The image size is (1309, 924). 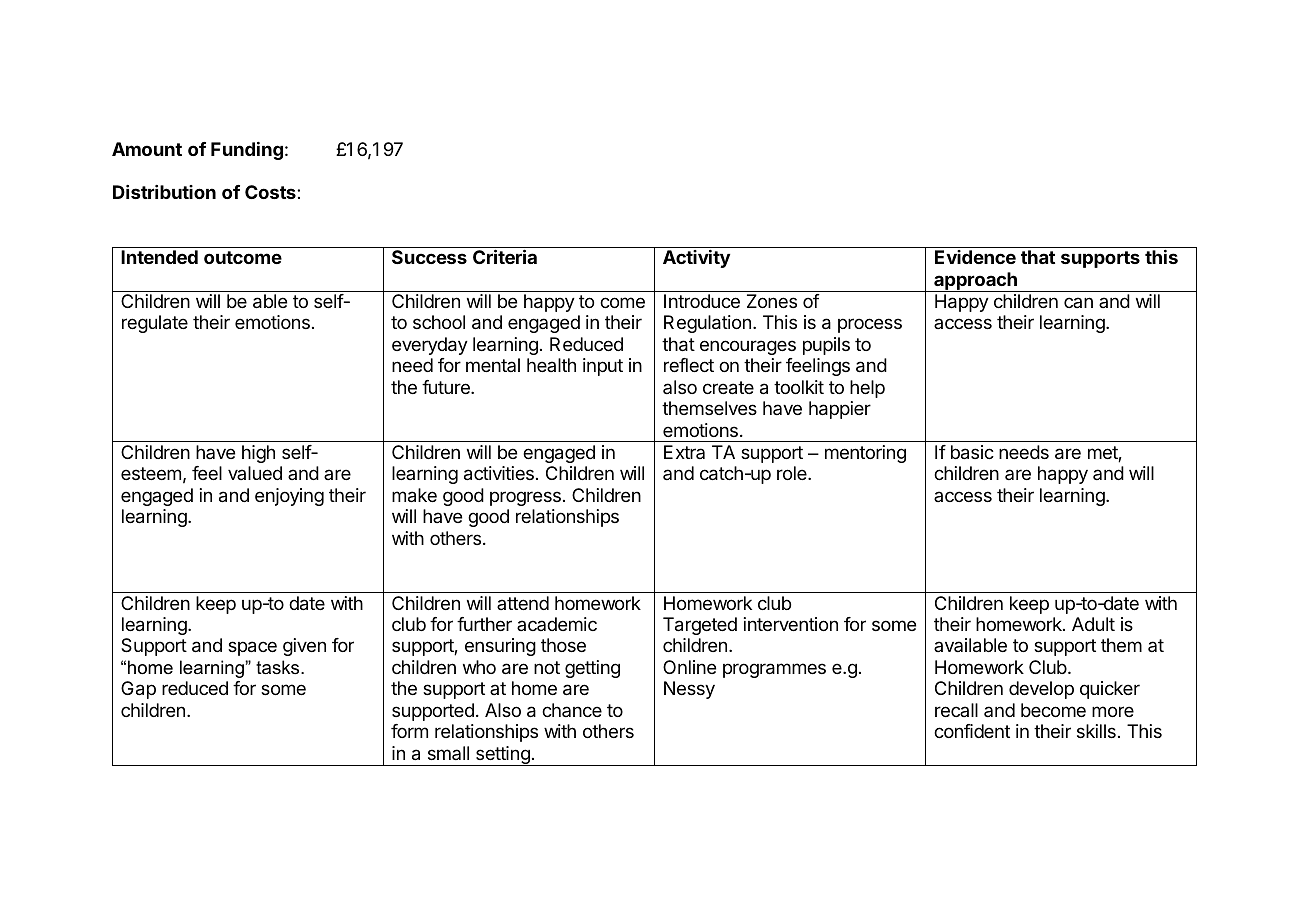 What do you see at coordinates (409, 731) in the page?
I see `form` at bounding box center [409, 731].
